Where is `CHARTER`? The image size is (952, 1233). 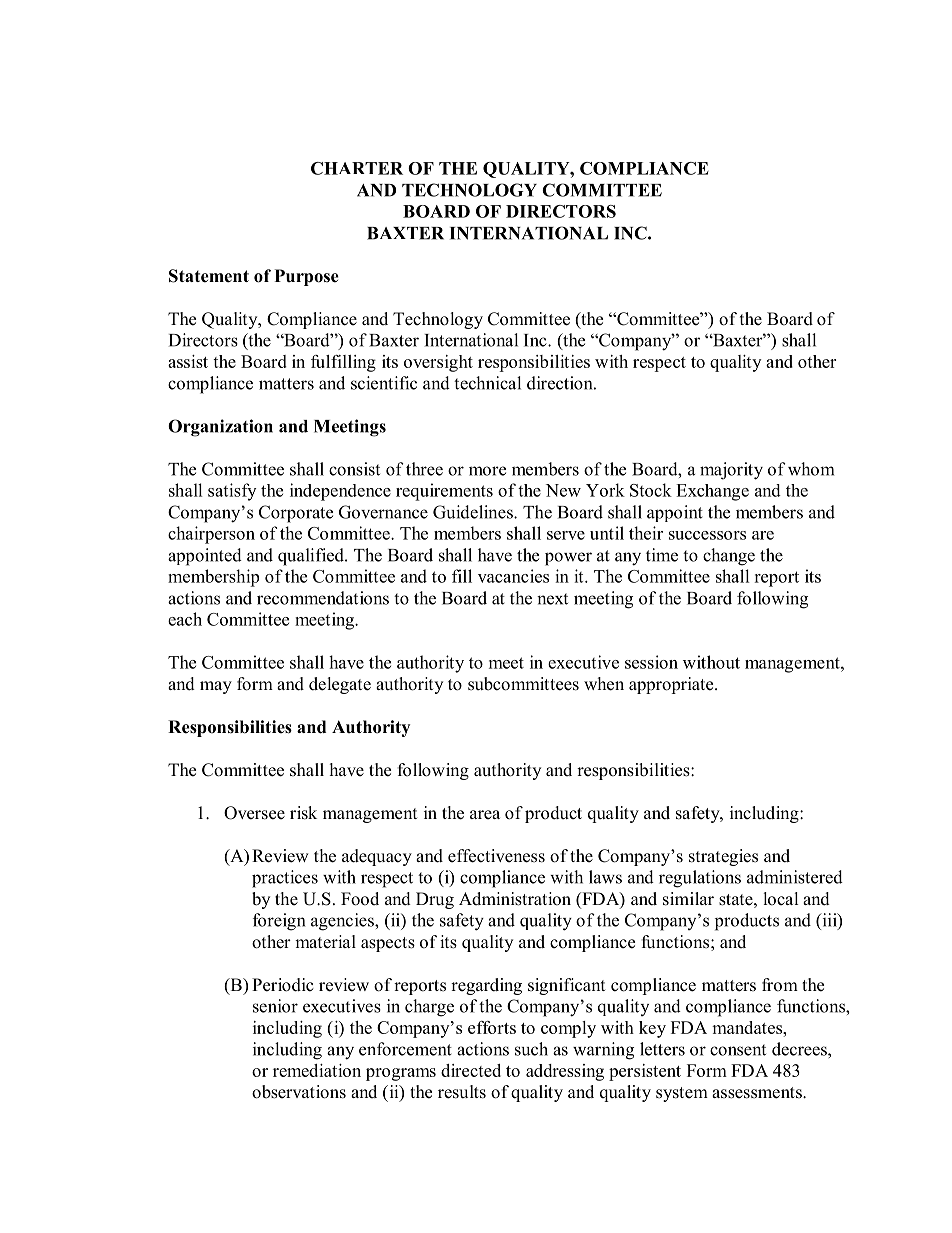 CHARTER is located at coordinates (357, 168).
